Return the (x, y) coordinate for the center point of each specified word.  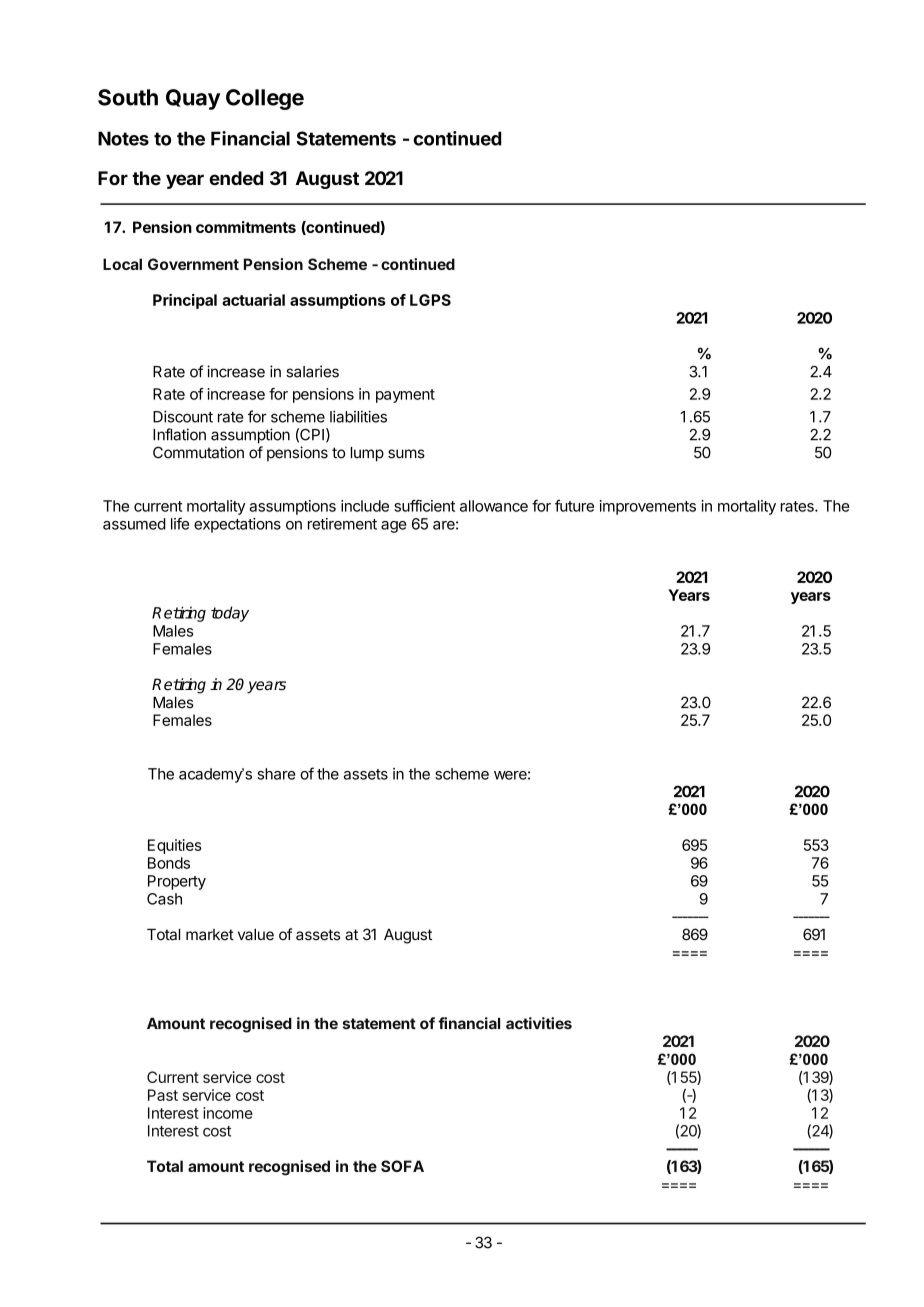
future (574, 506)
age (394, 527)
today (230, 614)
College (265, 99)
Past (163, 1095)
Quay (193, 99)
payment (405, 396)
